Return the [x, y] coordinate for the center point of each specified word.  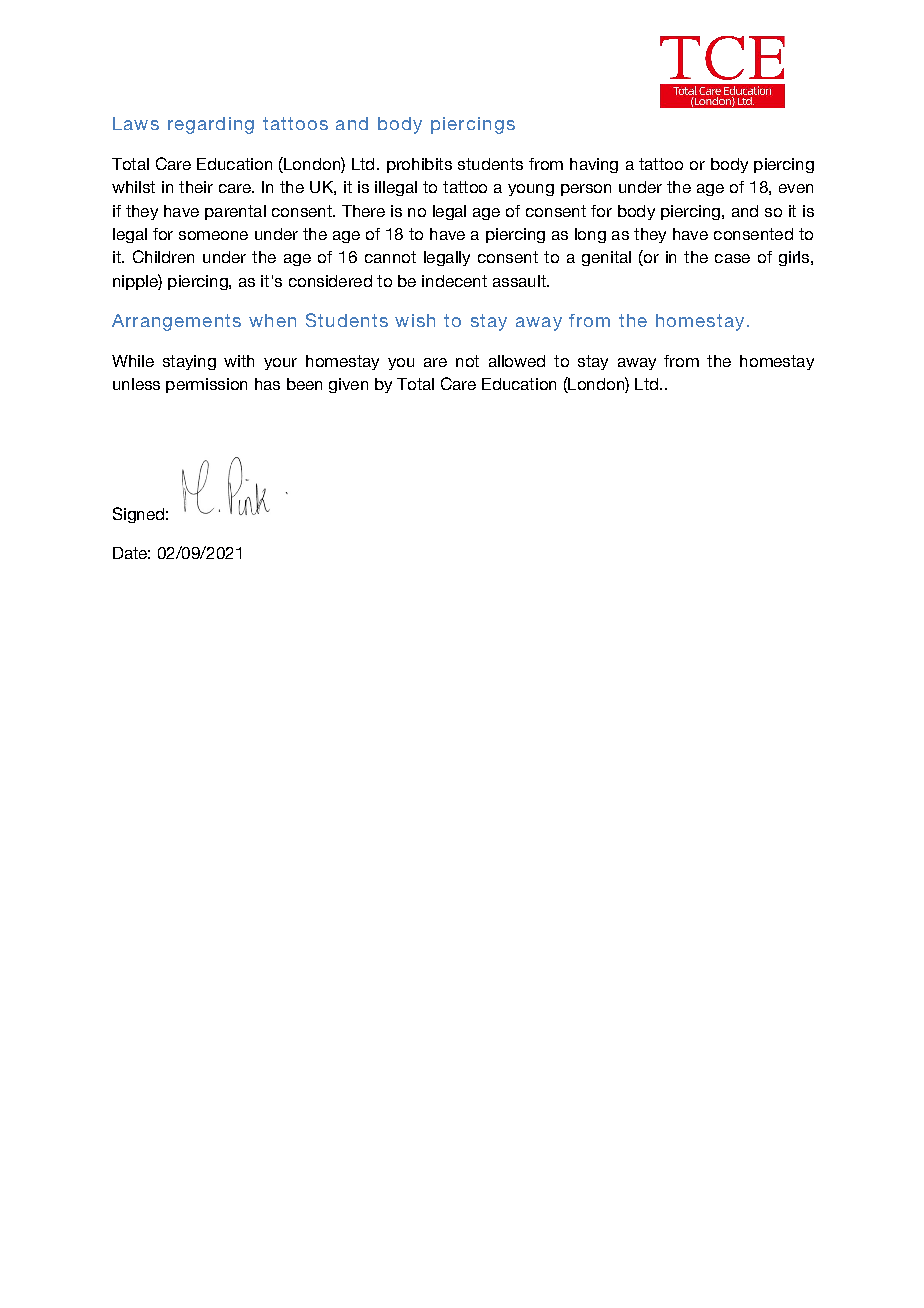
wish [415, 320]
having [594, 165]
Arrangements [176, 322]
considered [330, 281]
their [196, 187]
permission [206, 385]
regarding [211, 125]
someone [213, 235]
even [796, 188]
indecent [454, 281]
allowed [517, 361]
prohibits [419, 165]
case [732, 258]
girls [795, 258]
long [590, 235]
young [531, 190]
